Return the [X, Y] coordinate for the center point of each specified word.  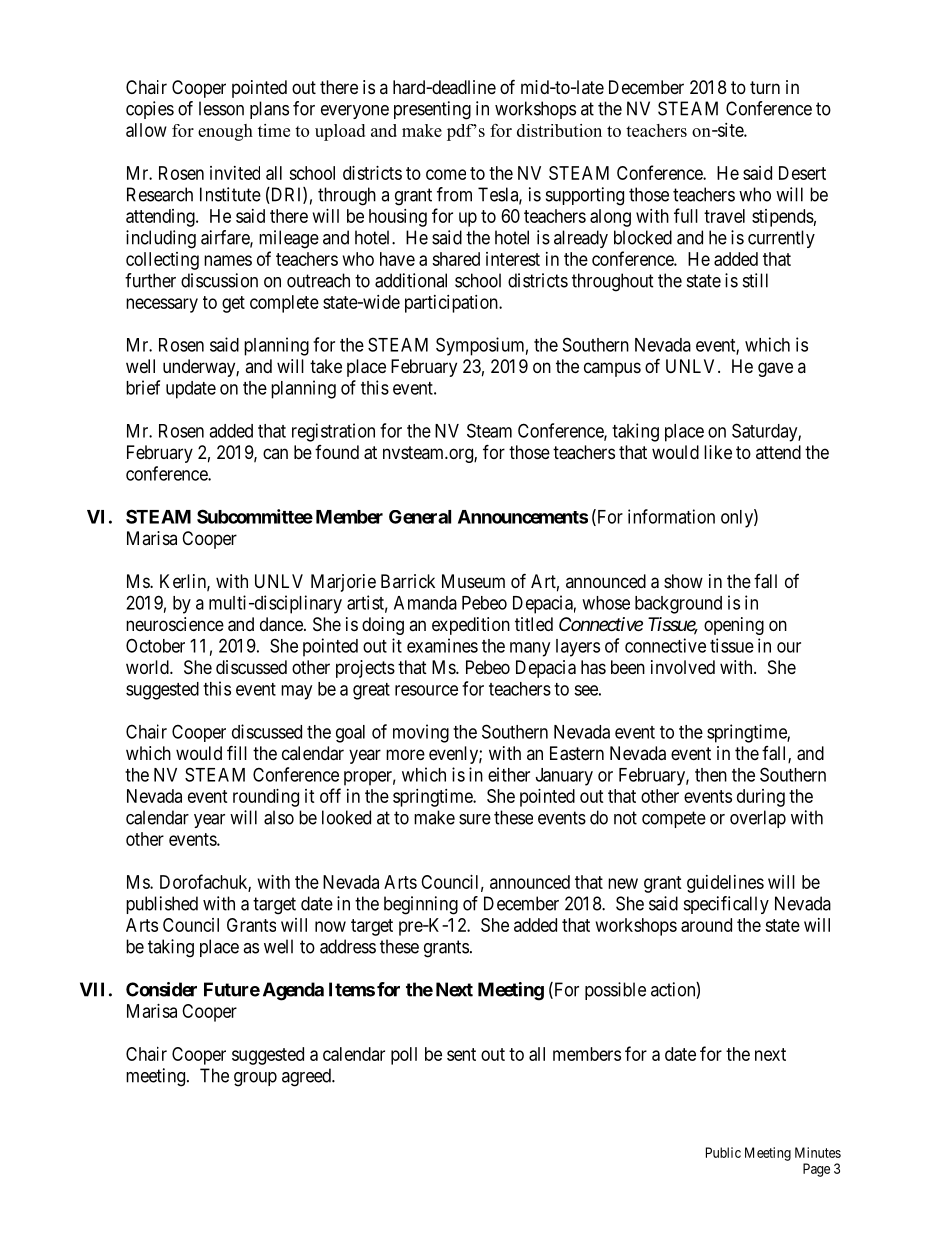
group [255, 1079]
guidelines [725, 884]
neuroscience [175, 624]
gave [775, 369]
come [446, 174]
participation [452, 304]
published [162, 905]
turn [765, 87]
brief [143, 387]
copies [150, 110]
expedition [471, 626]
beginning [421, 905]
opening [734, 626]
